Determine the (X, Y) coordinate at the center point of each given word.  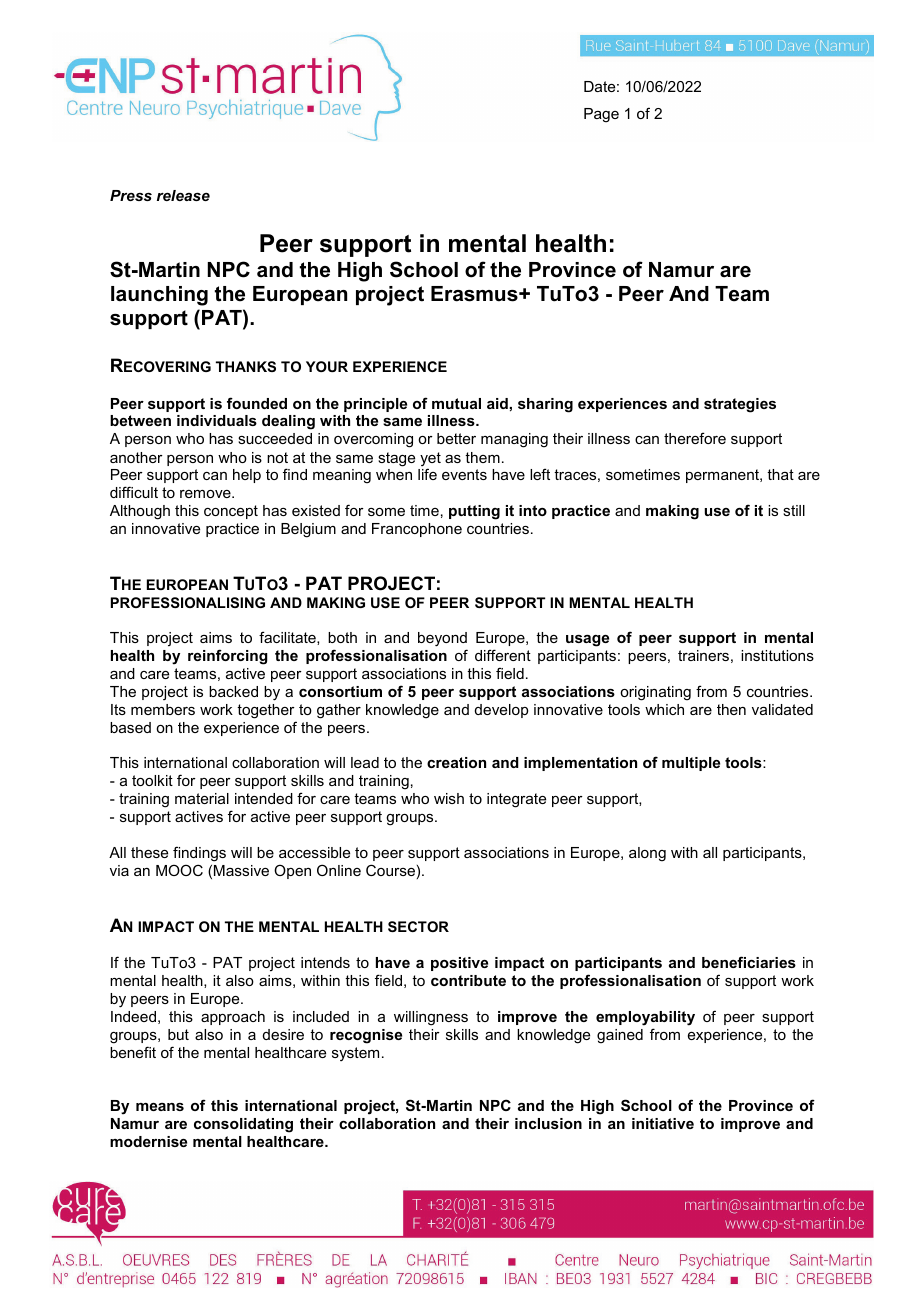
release (183, 195)
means (160, 1107)
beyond (442, 641)
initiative (663, 1123)
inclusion (548, 1123)
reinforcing (228, 657)
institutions (777, 655)
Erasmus (475, 294)
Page (601, 115)
